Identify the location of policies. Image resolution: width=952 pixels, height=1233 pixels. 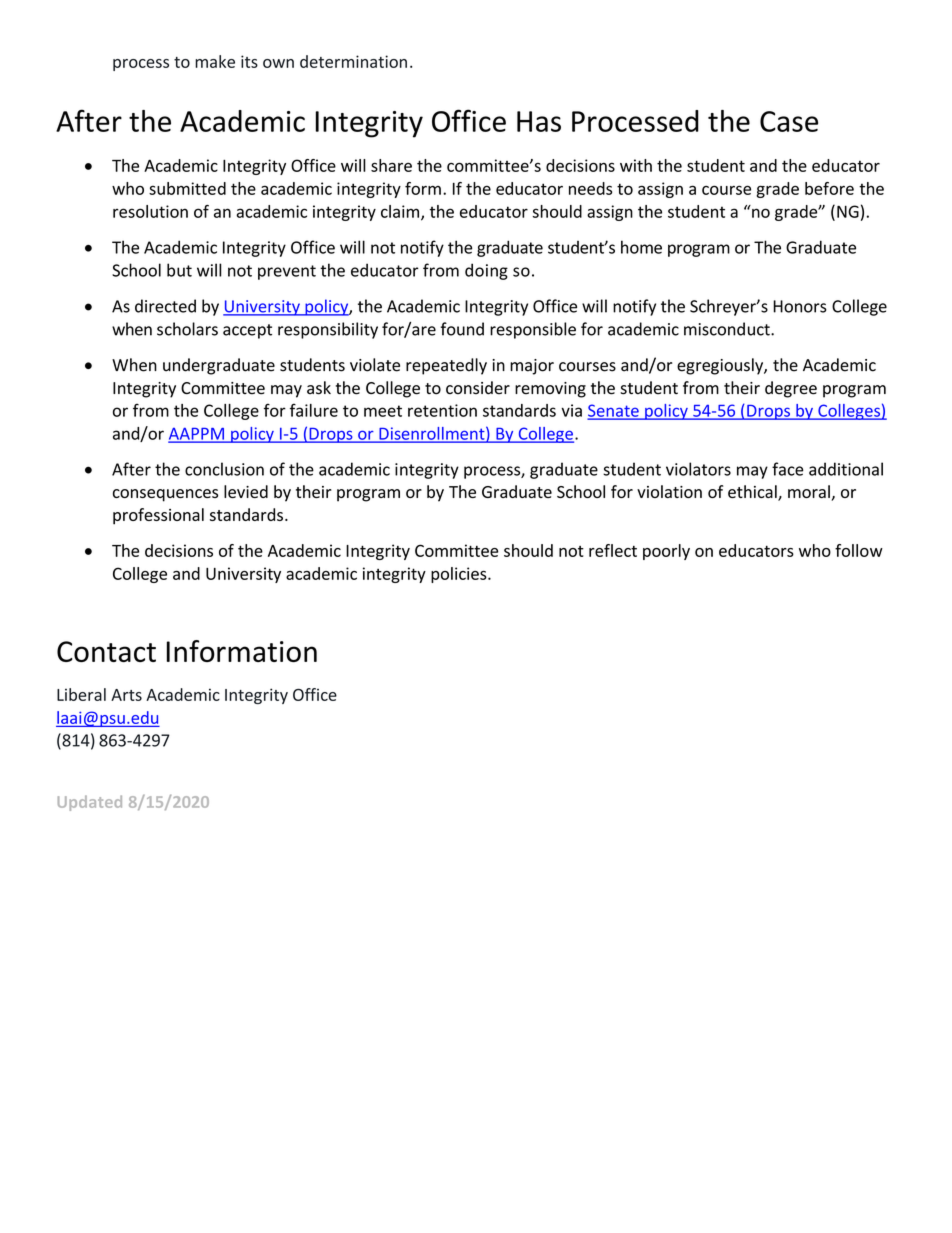
(460, 575).
